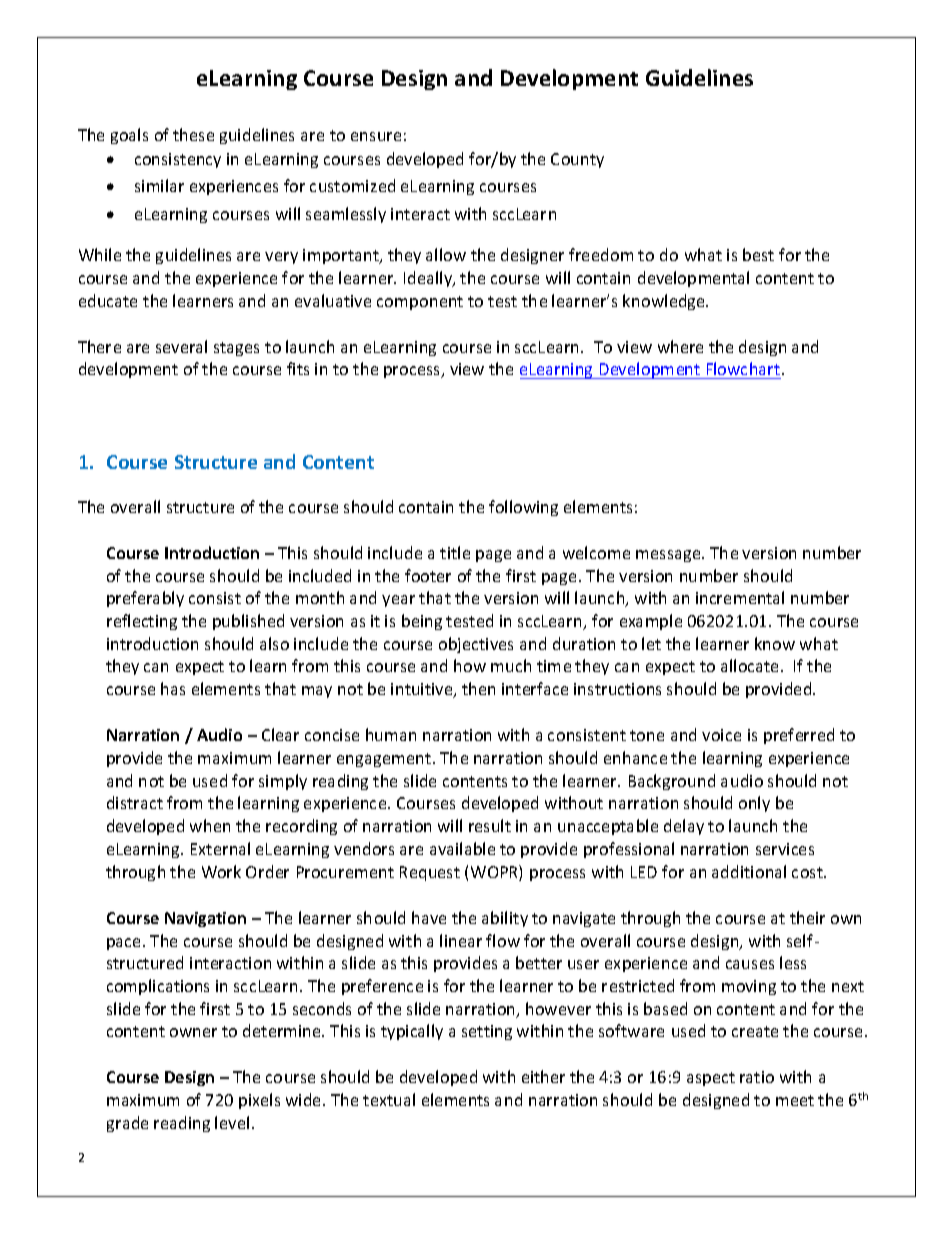 This screenshot has width=952, height=1233. I want to click on reflecting, so click(142, 622).
